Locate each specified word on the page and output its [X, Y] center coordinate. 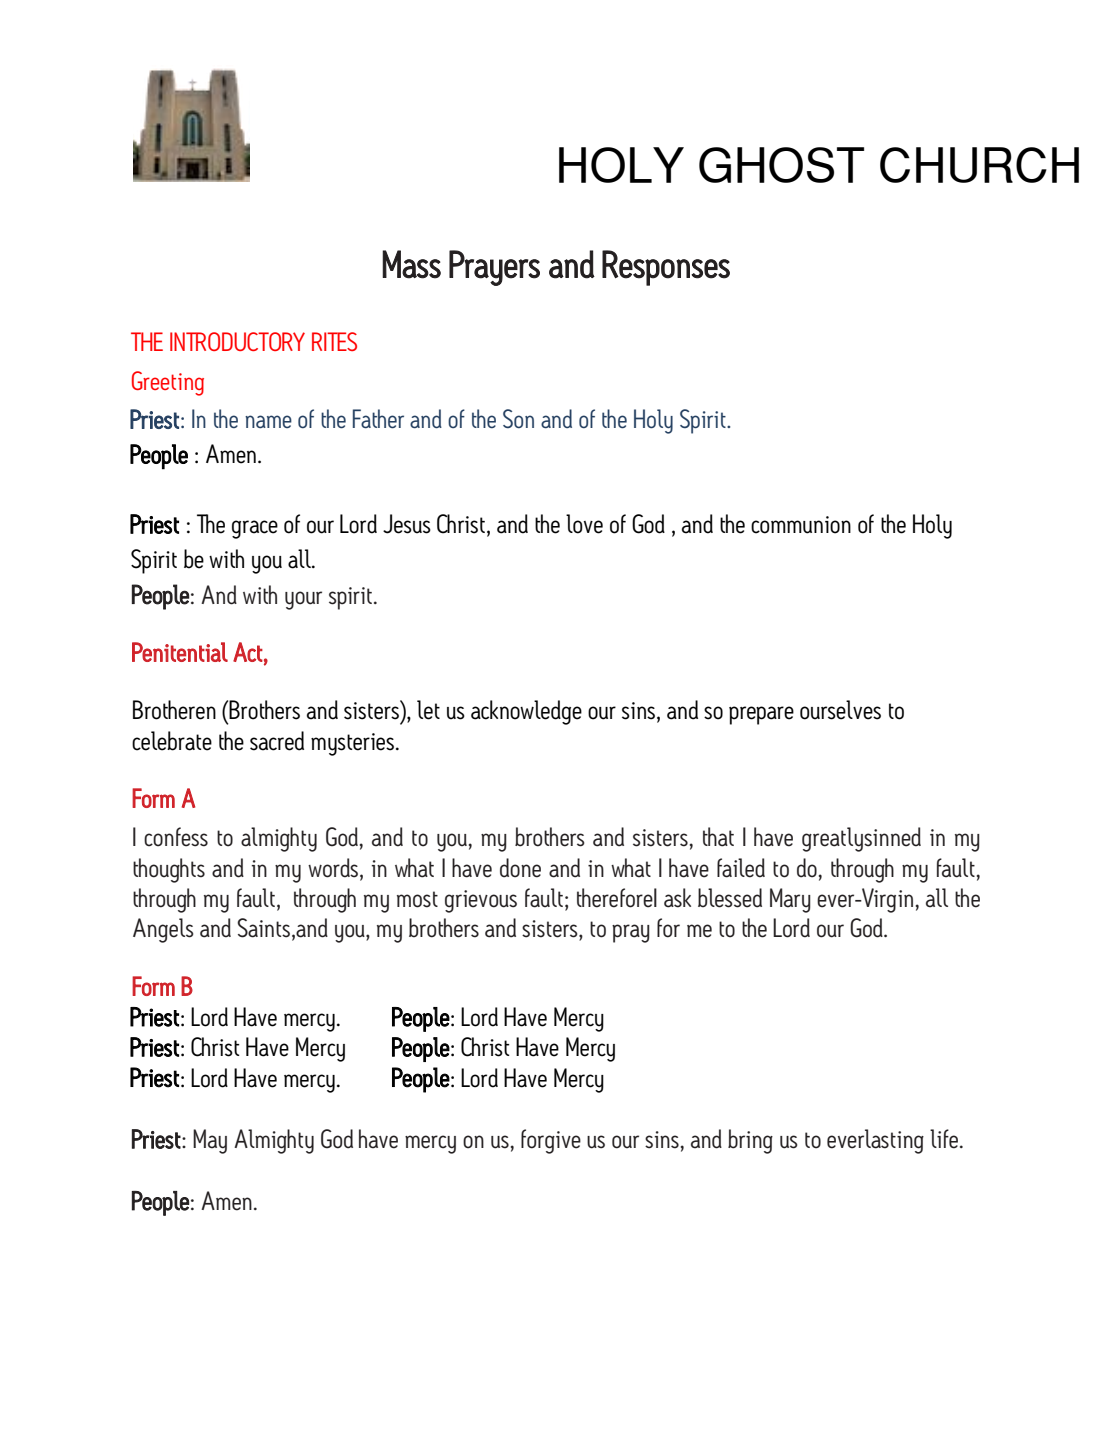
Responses [666, 268]
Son [518, 418]
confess [176, 837]
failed [741, 868]
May [210, 1141]
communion [801, 525]
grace [255, 529]
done [520, 868]
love [584, 524]
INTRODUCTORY [237, 341]
